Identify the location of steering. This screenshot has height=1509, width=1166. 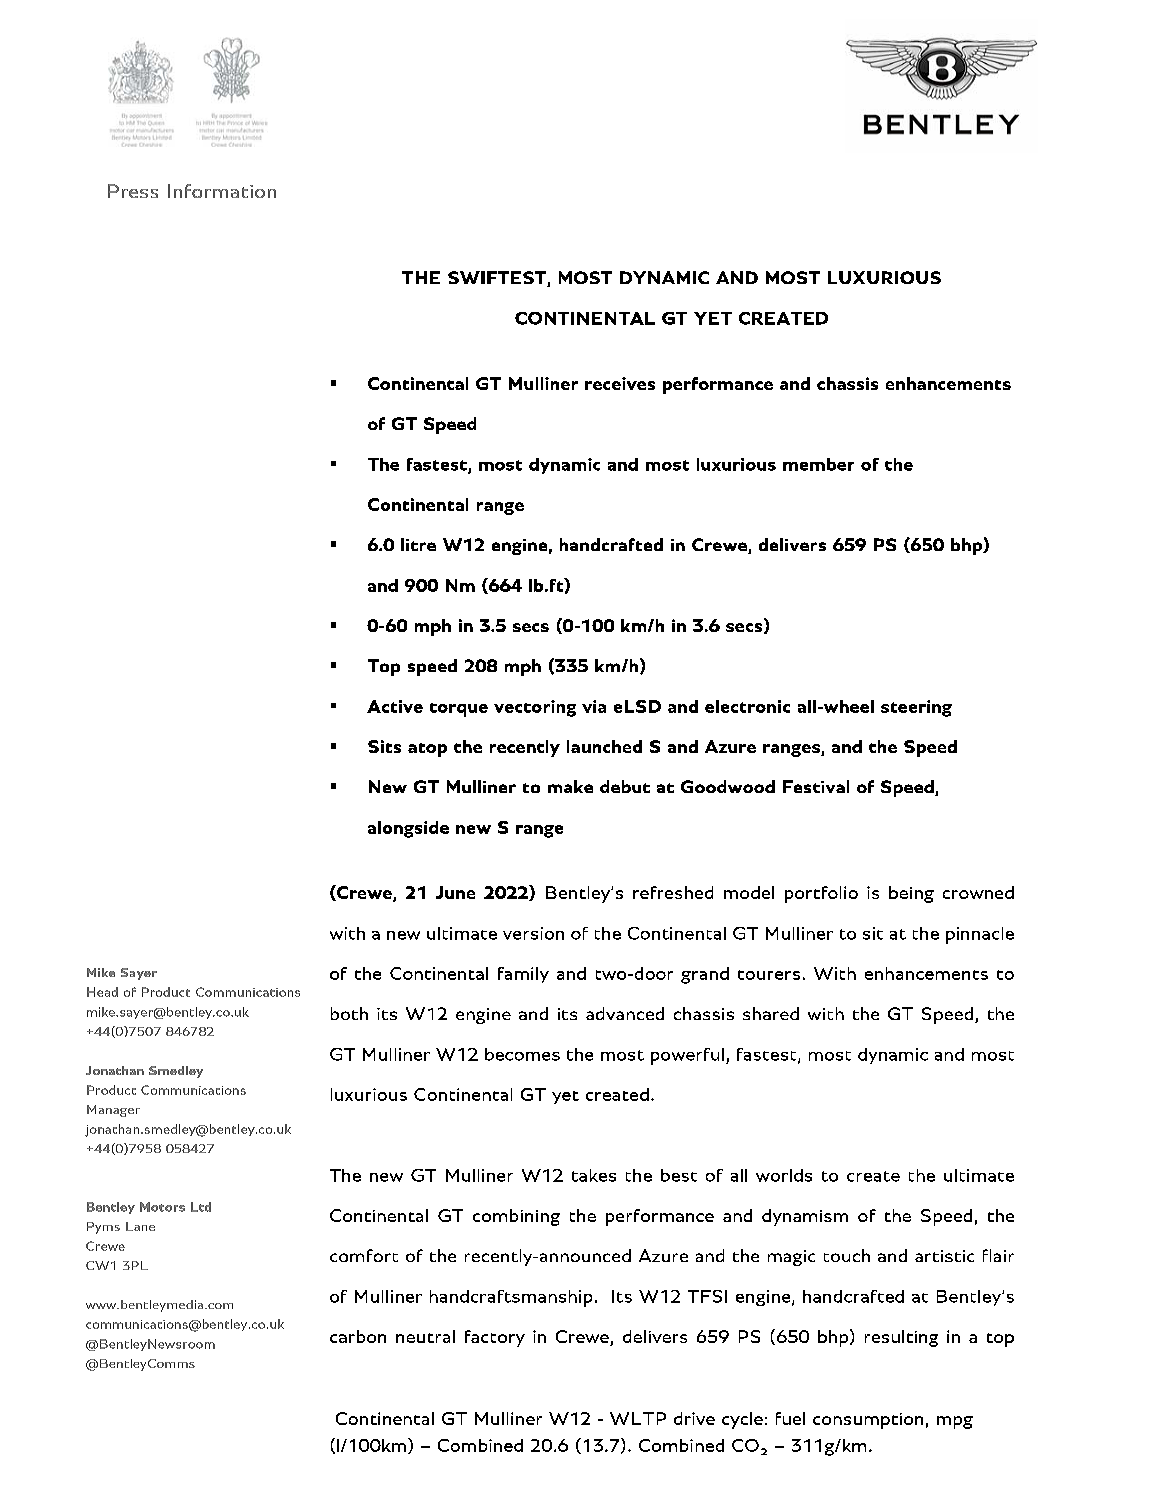
(916, 708).
